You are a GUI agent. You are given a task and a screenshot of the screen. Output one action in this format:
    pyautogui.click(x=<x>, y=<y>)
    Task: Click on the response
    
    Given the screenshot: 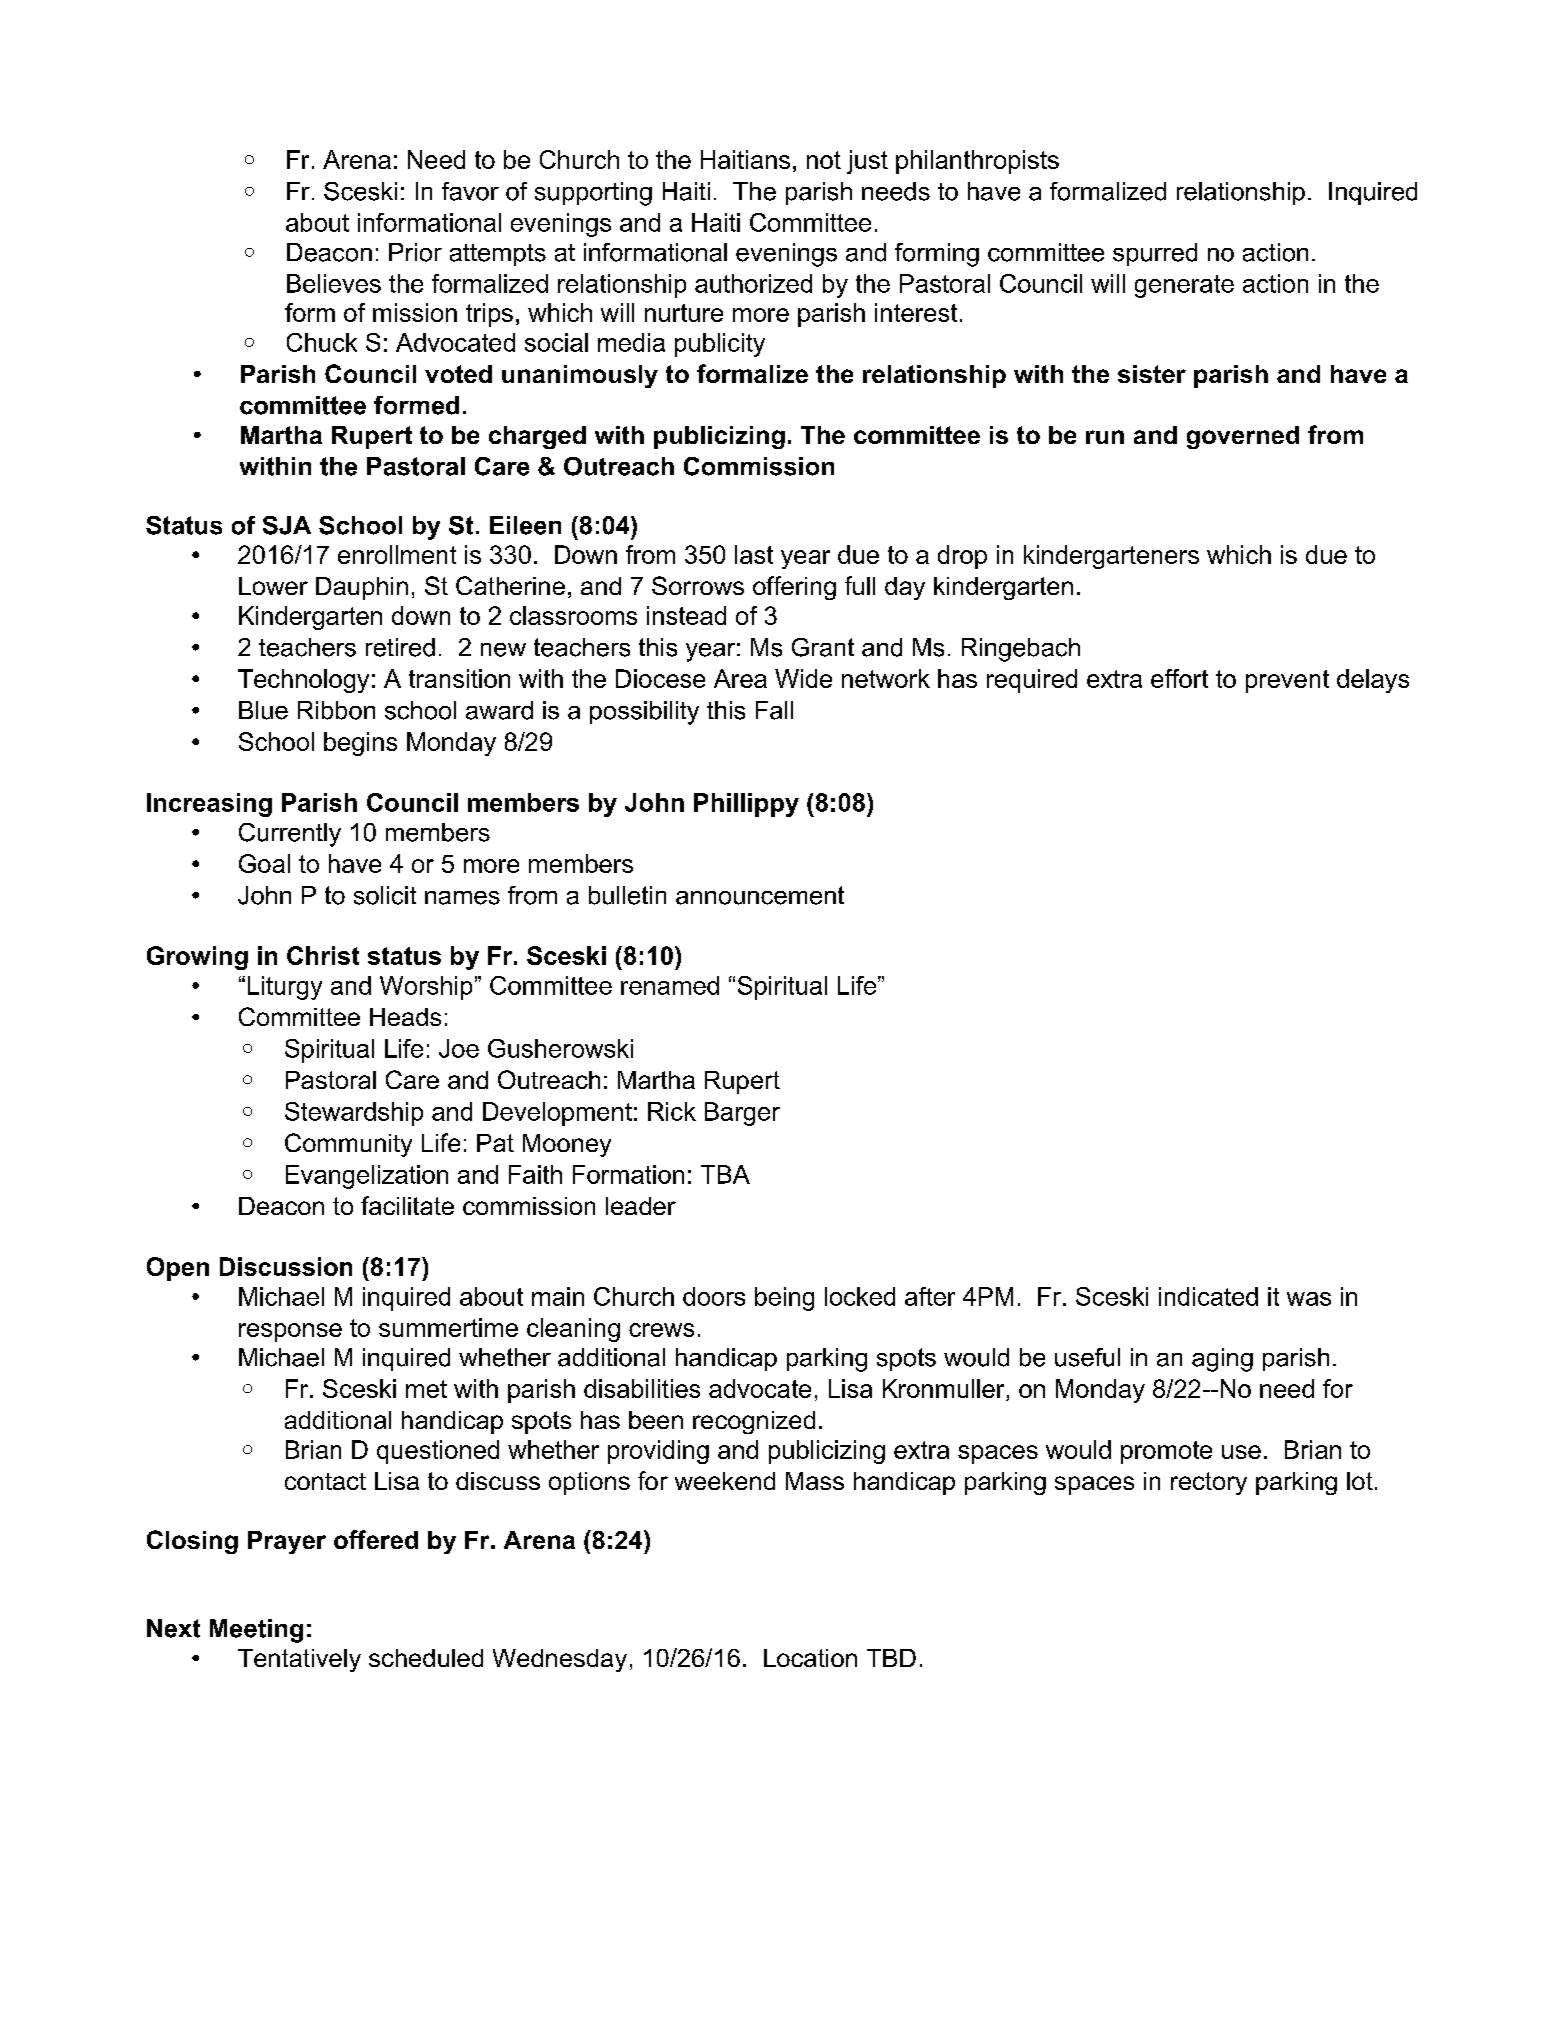 What is the action you would take?
    pyautogui.click(x=290, y=1332)
